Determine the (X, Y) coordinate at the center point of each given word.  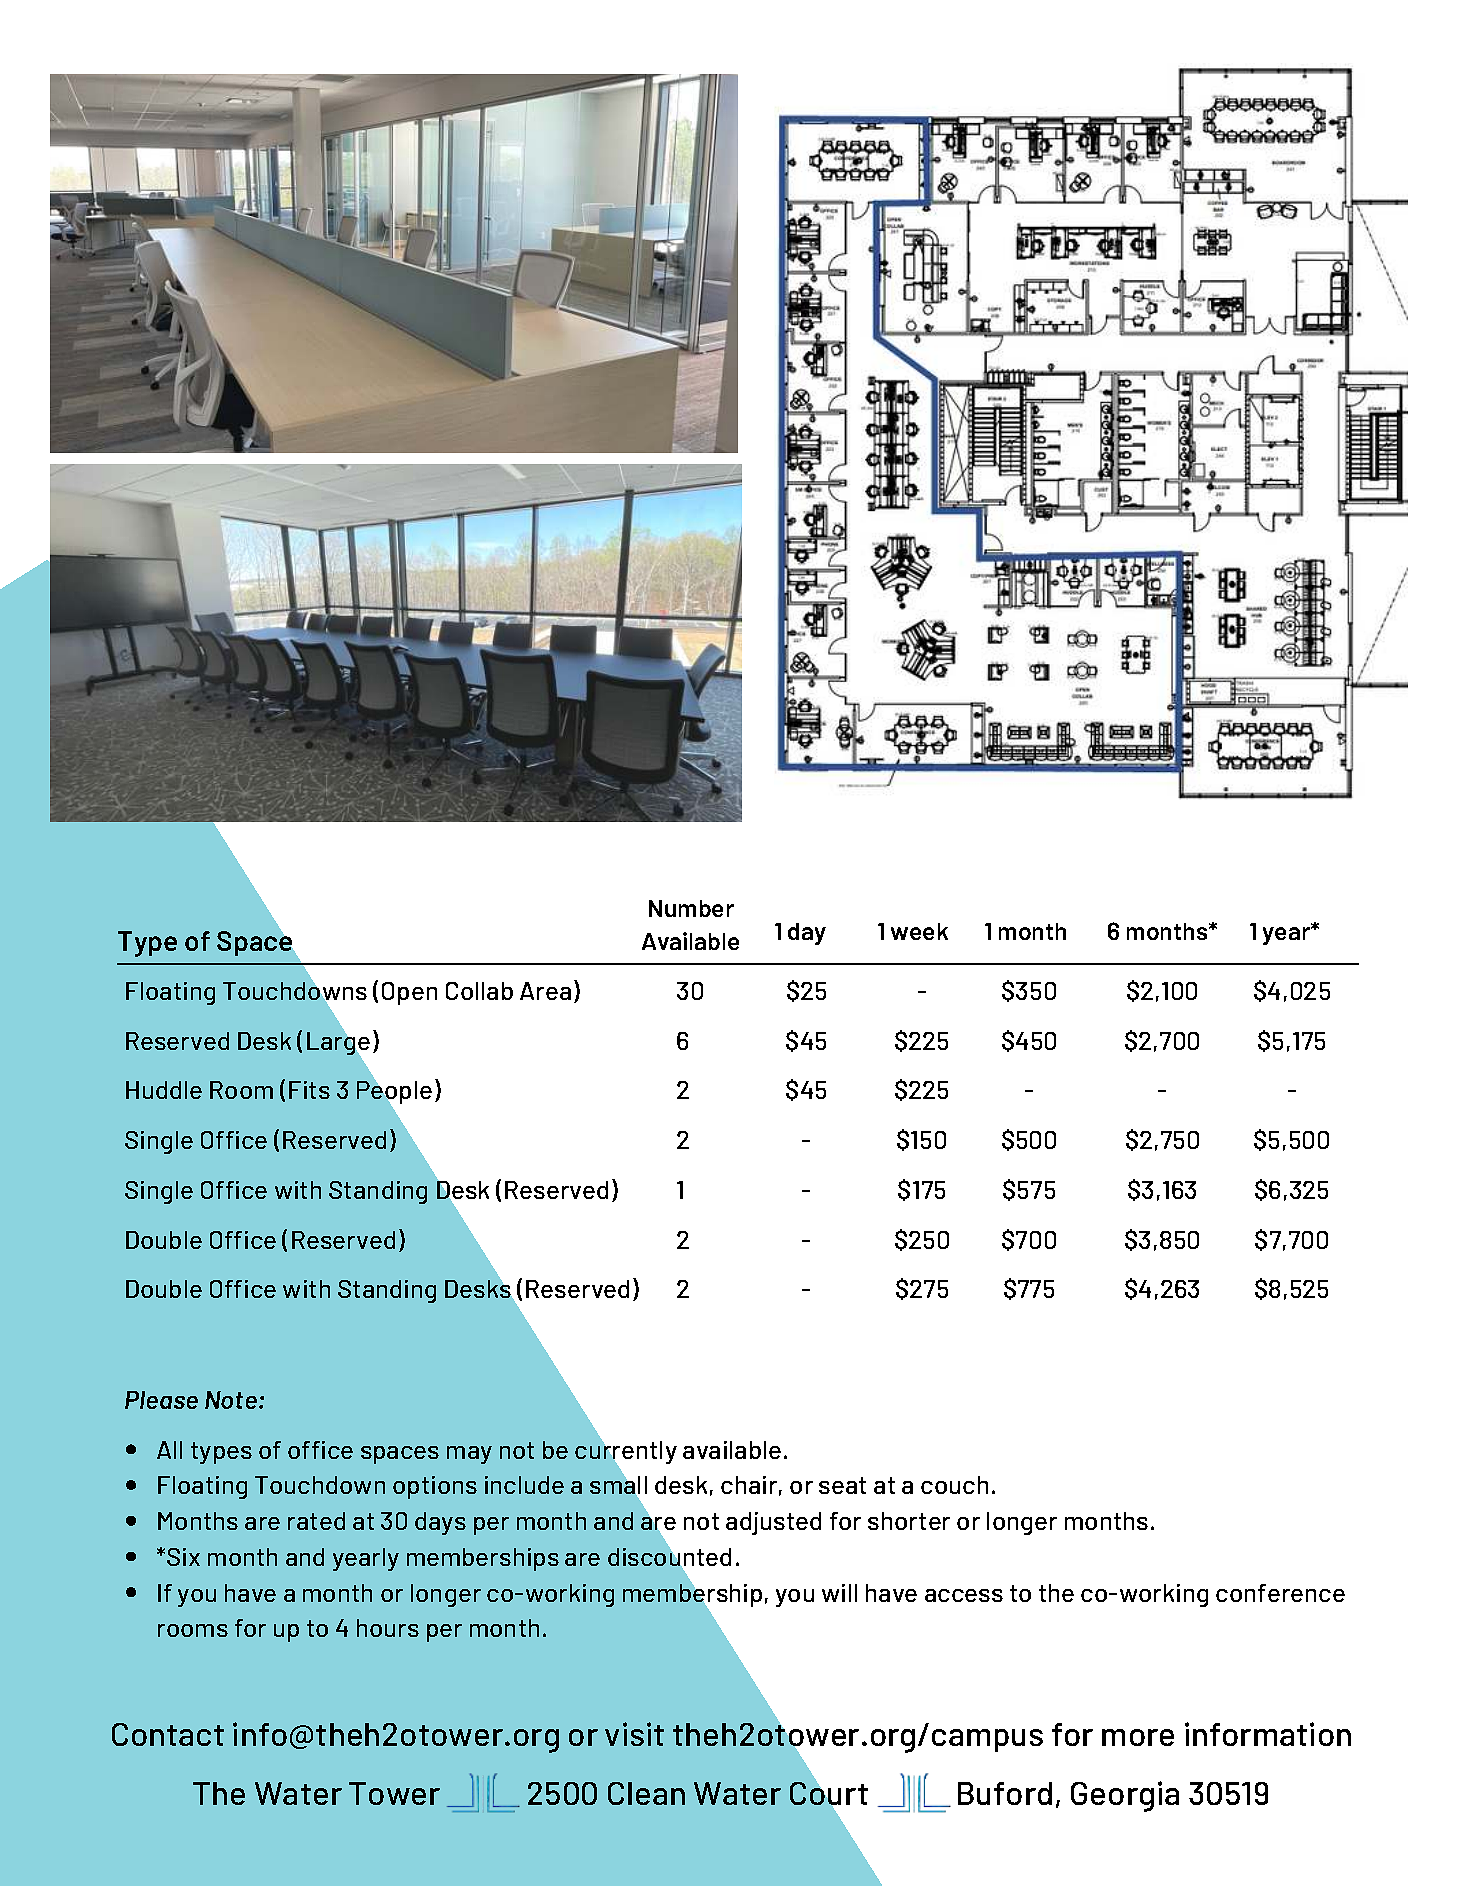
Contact (168, 1734)
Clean (646, 1793)
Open (409, 993)
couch (954, 1485)
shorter (909, 1521)
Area (545, 991)
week (919, 931)
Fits (309, 1090)
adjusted (773, 1523)
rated (316, 1521)
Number (691, 908)
